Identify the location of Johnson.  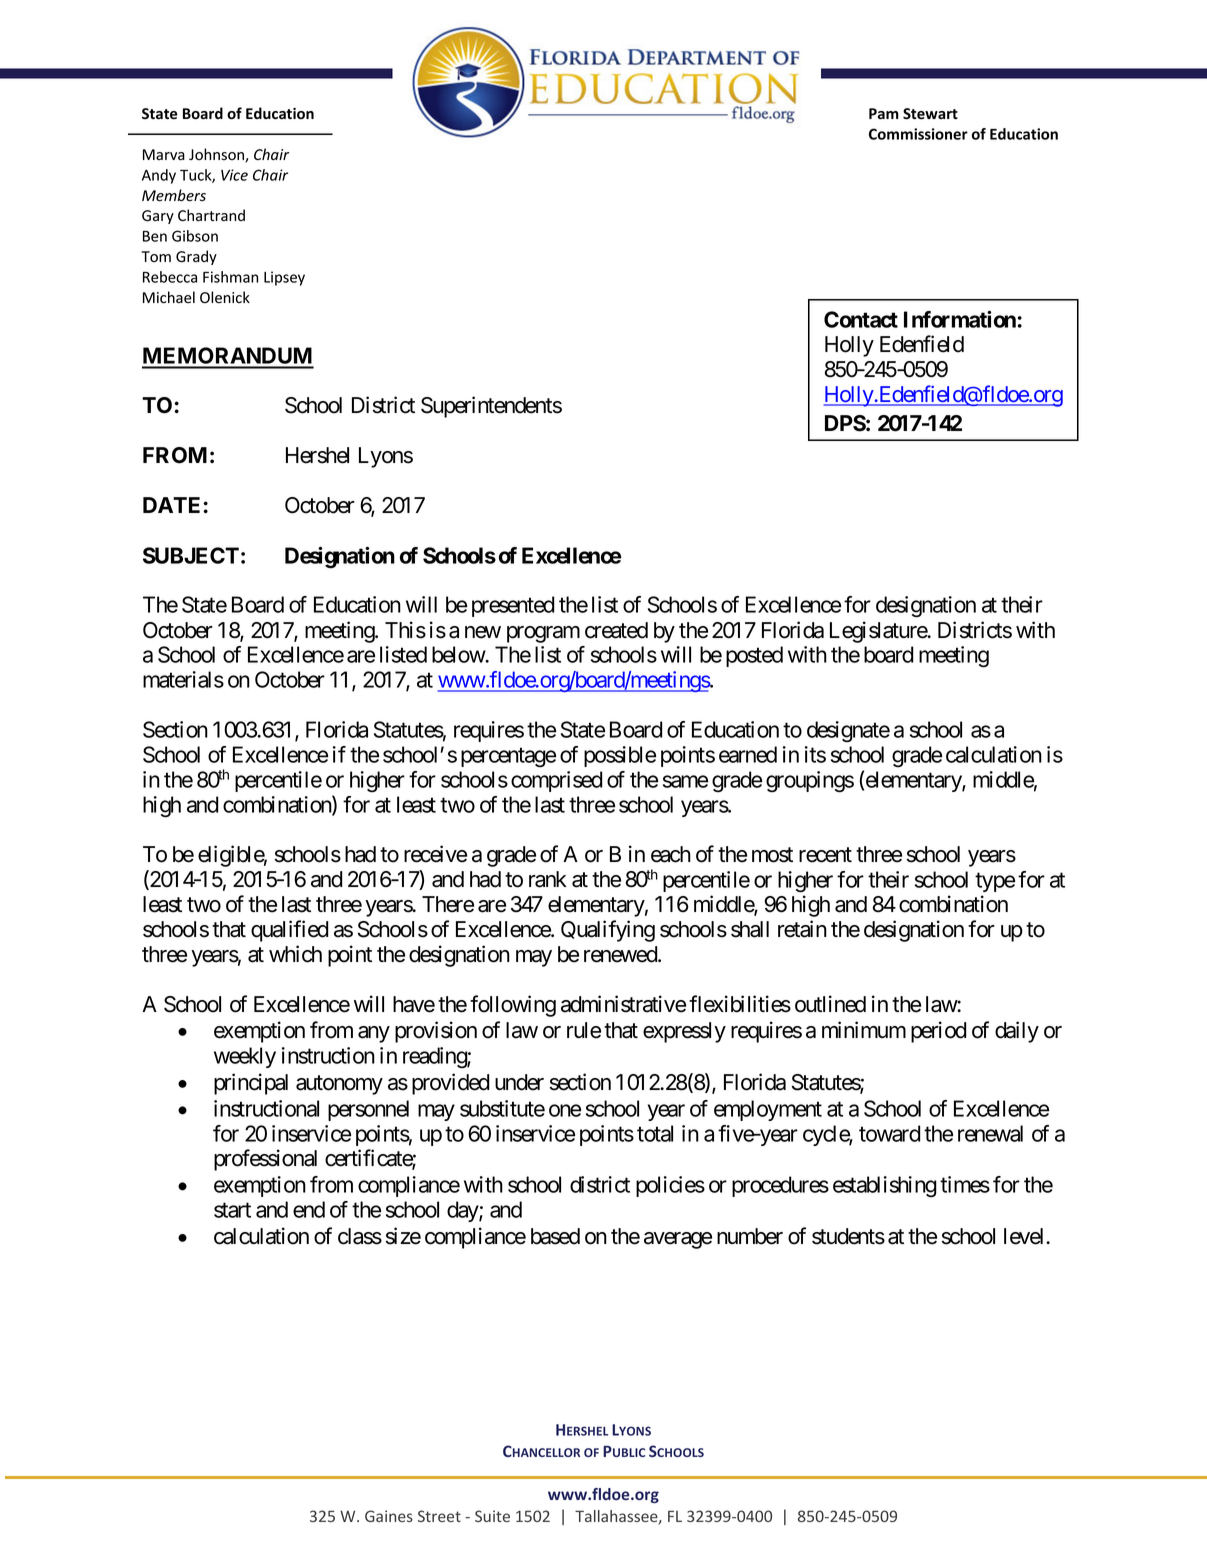
(217, 155).
